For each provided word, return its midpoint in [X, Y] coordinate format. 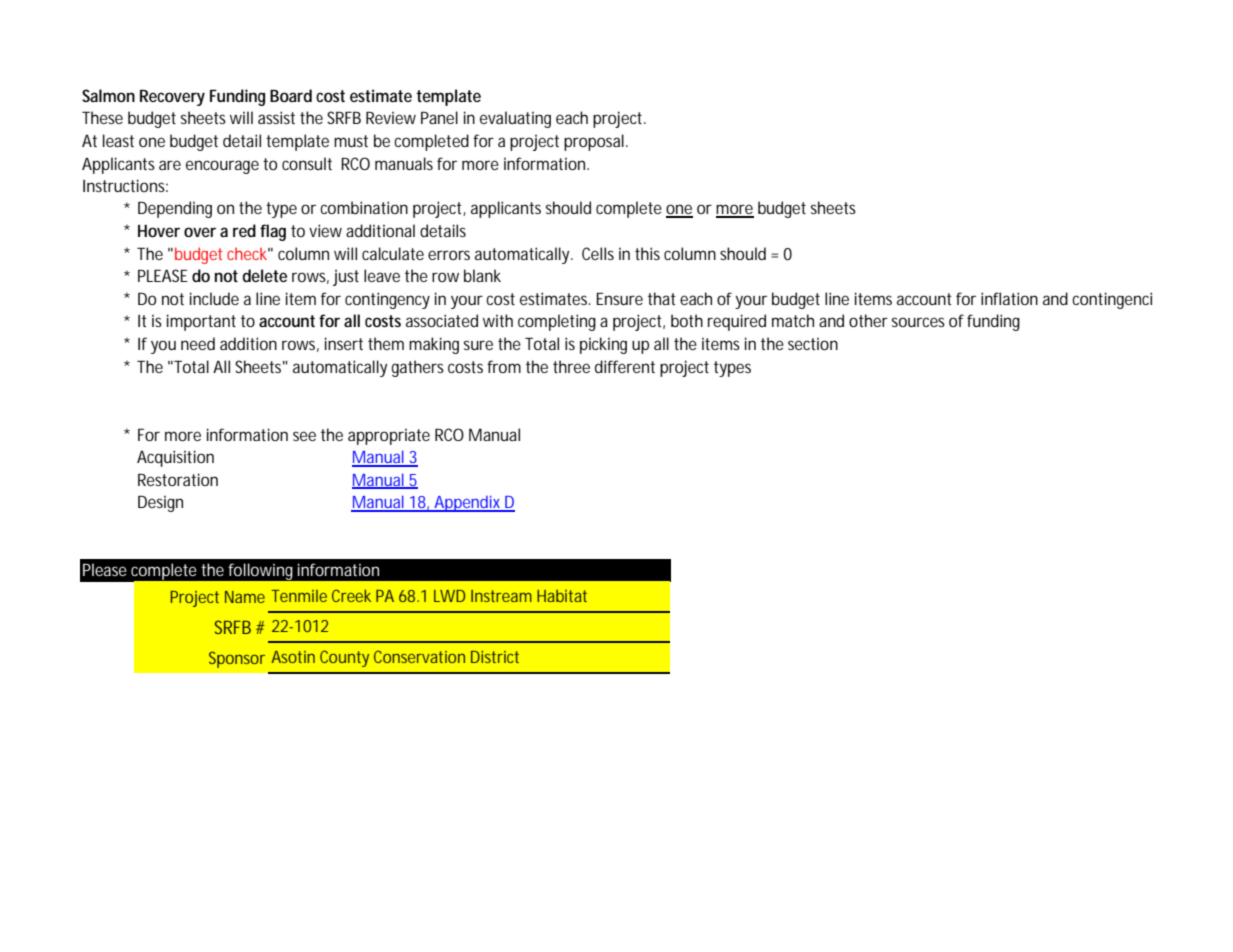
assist [276, 117]
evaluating [515, 119]
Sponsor [237, 659]
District [495, 657]
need [198, 343]
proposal [594, 142]
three [571, 366]
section [813, 343]
